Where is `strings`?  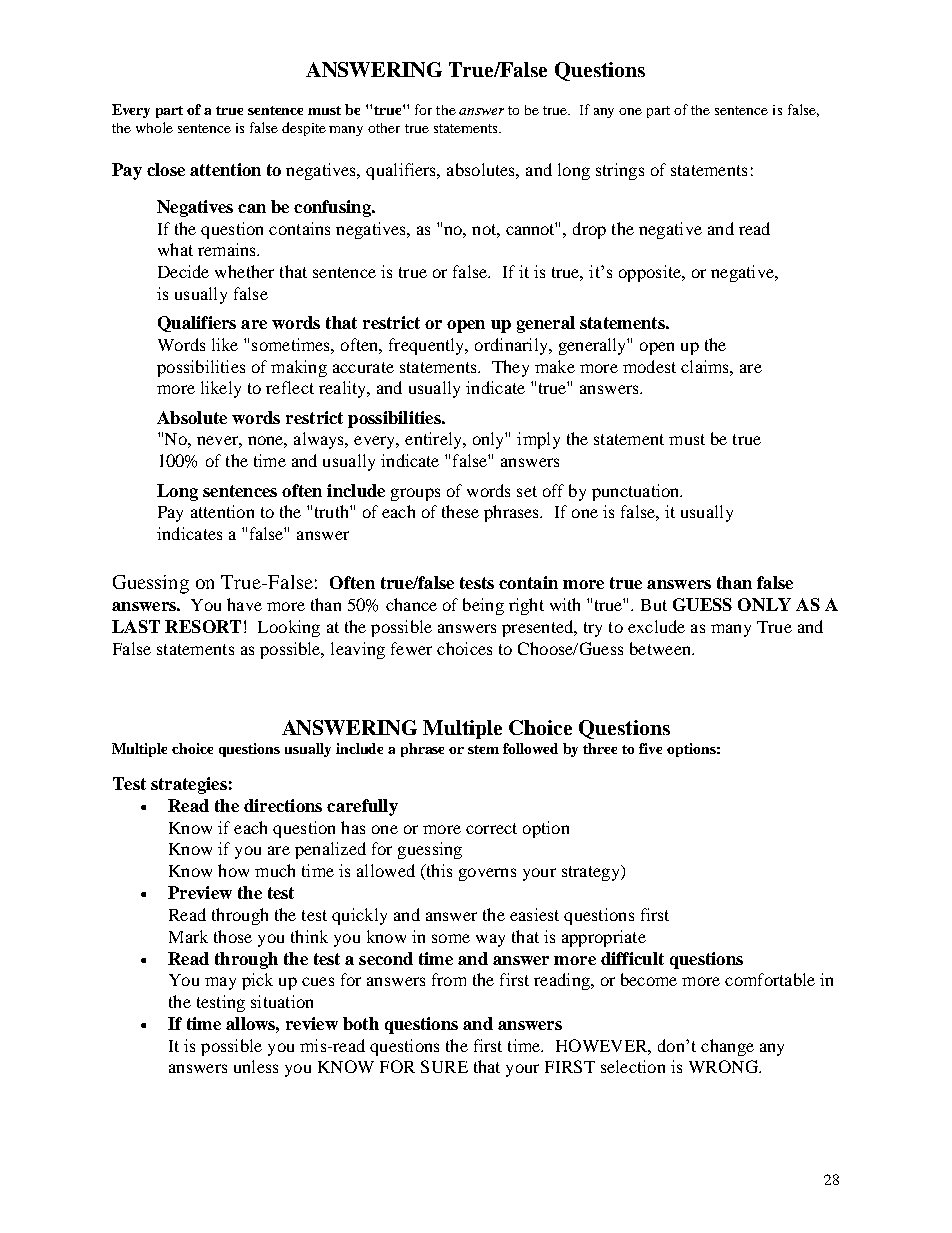
strings is located at coordinates (620, 171).
